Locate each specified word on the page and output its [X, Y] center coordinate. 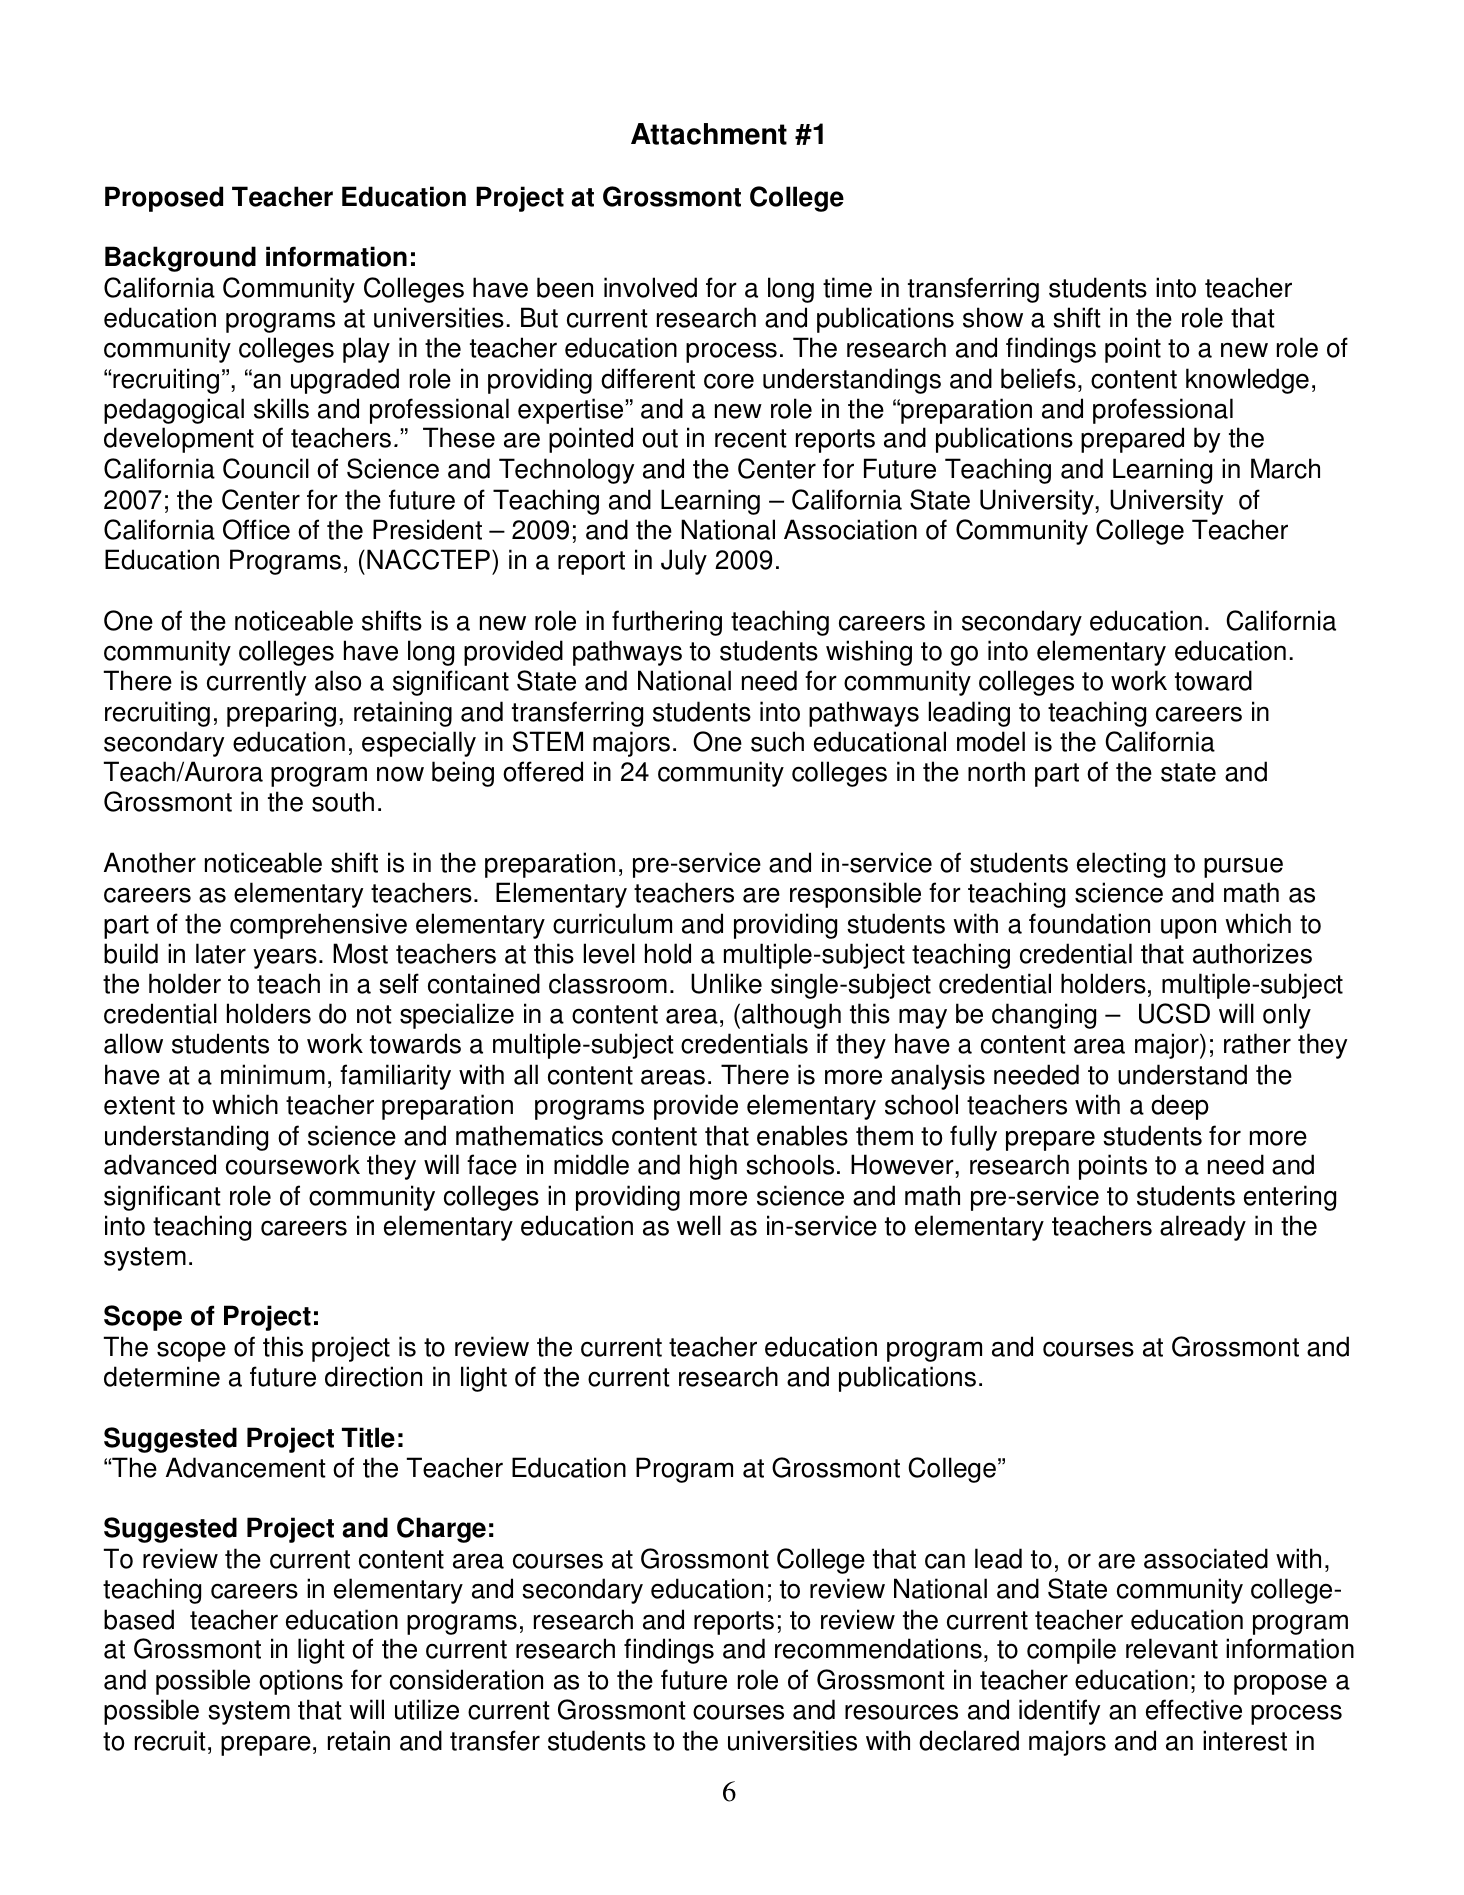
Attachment [709, 134]
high [713, 1167]
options [301, 1682]
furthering [667, 623]
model [991, 741]
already [1203, 1228]
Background [180, 259]
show [993, 317]
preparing [281, 714]
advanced [160, 1164]
